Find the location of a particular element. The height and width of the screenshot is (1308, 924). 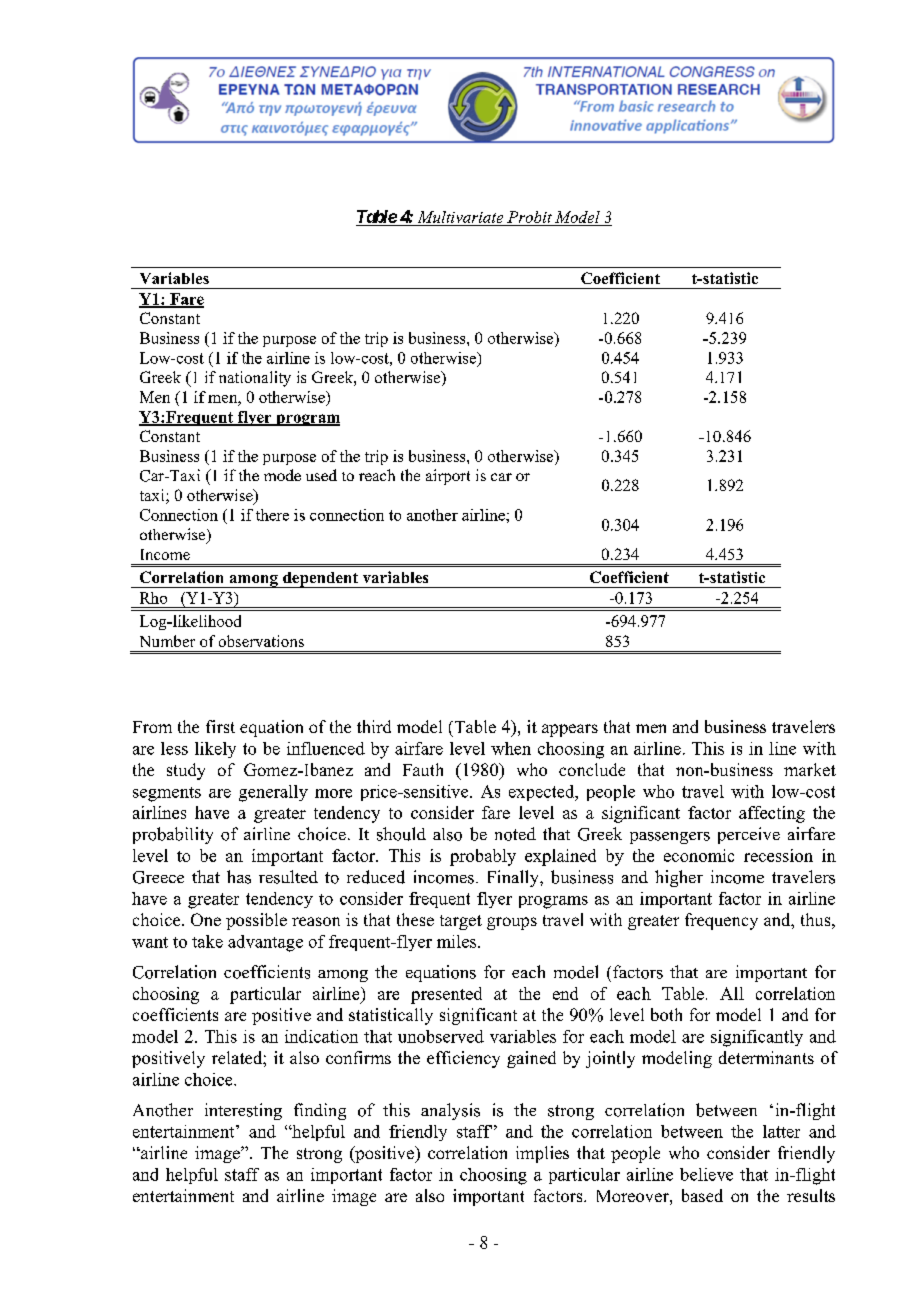

appears is located at coordinates (570, 730).
